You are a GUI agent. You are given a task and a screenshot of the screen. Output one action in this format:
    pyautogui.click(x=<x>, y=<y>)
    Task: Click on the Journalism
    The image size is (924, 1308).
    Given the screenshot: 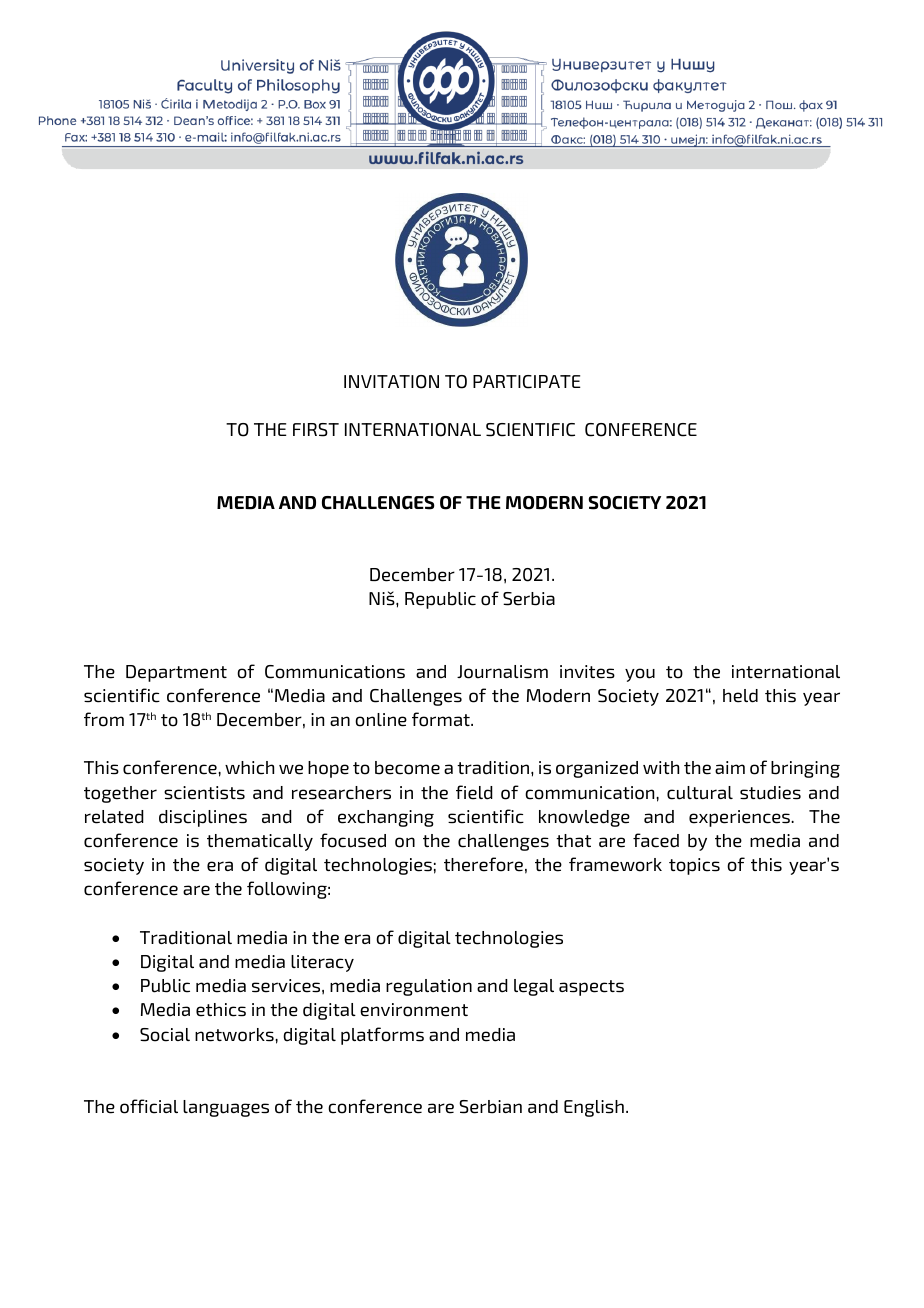 What is the action you would take?
    pyautogui.click(x=502, y=672)
